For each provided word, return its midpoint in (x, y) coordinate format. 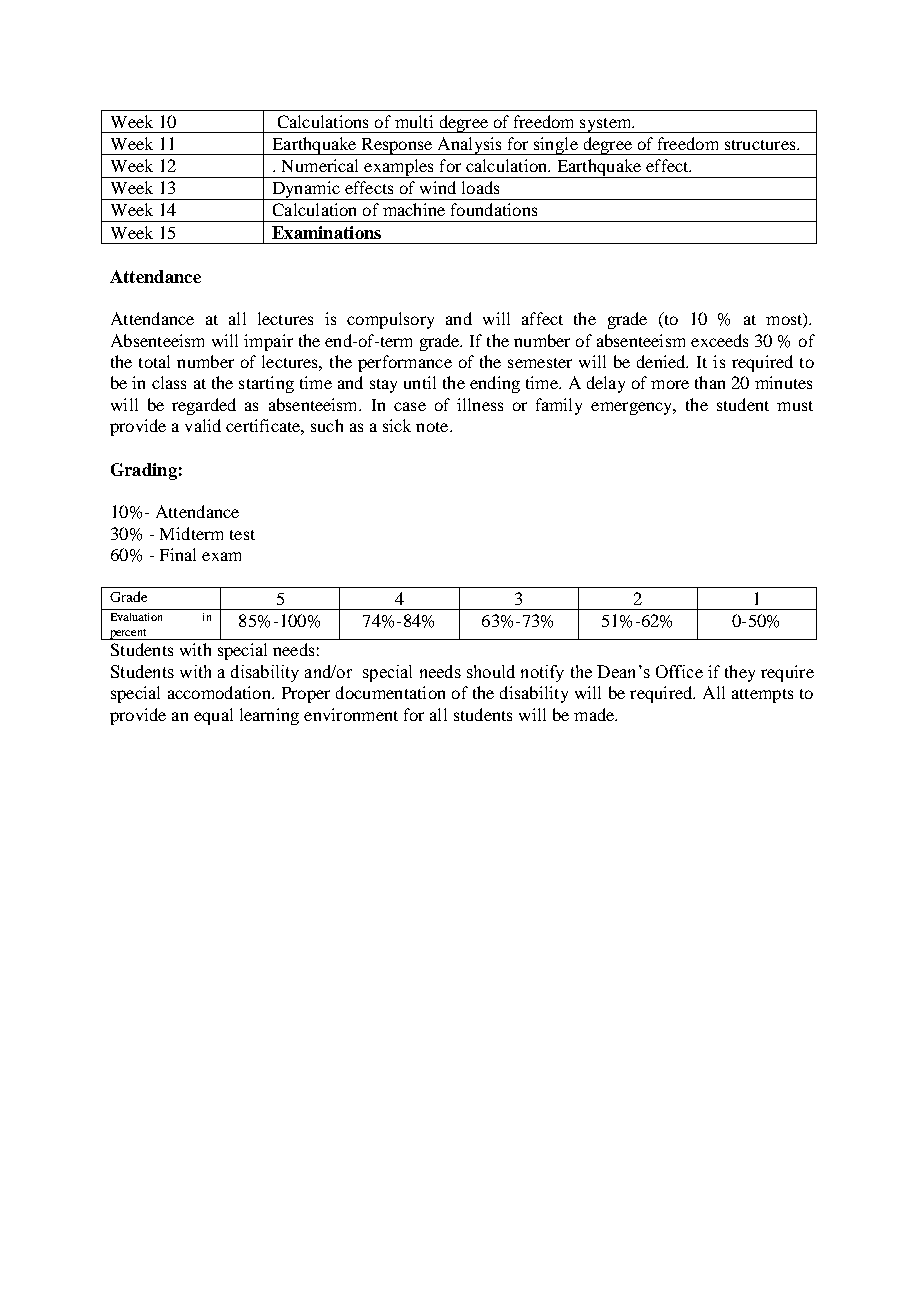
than (710, 382)
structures (761, 145)
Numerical (320, 165)
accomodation (220, 692)
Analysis (469, 146)
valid (203, 425)
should (491, 671)
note (433, 427)
